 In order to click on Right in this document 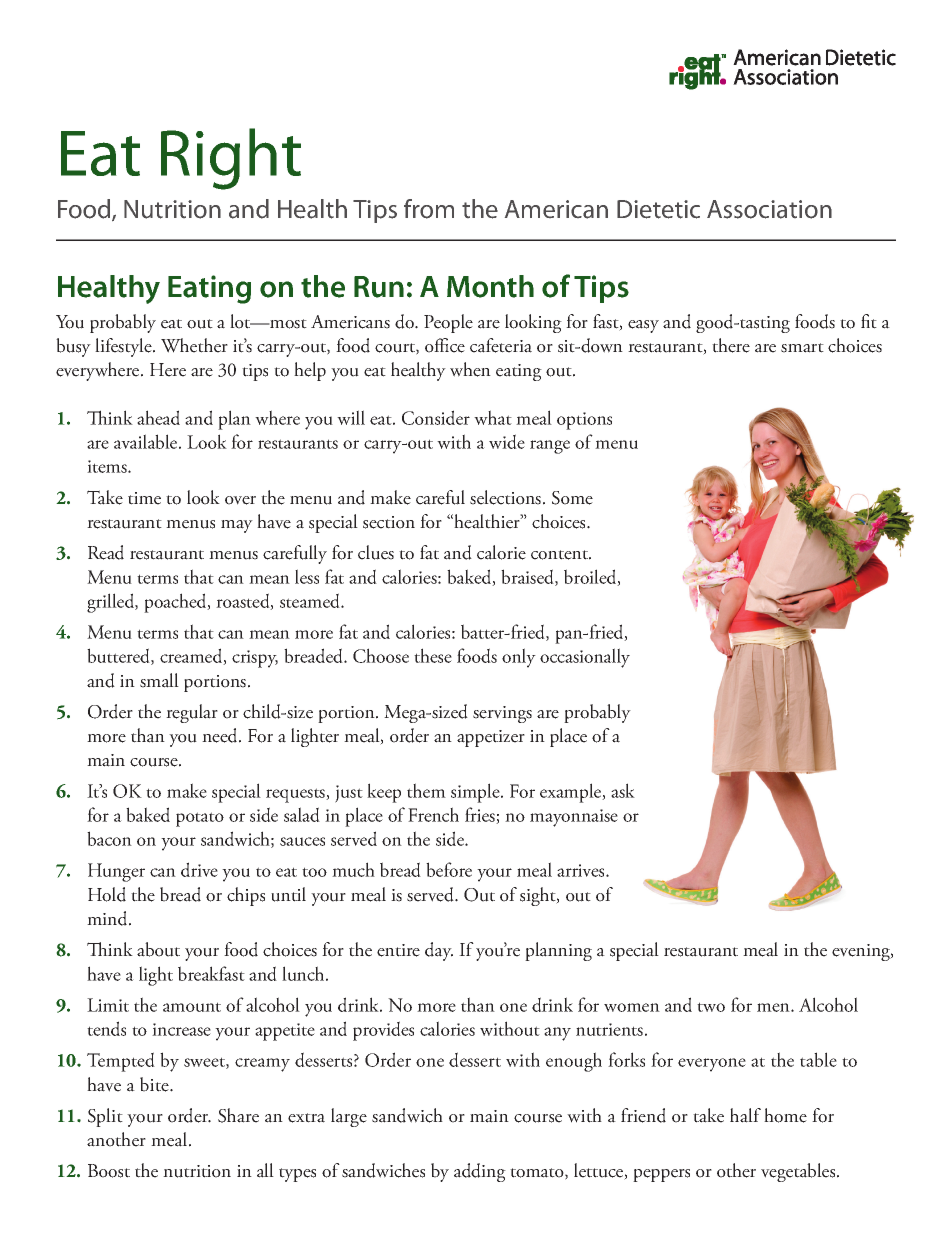, I will do `click(231, 159)`.
